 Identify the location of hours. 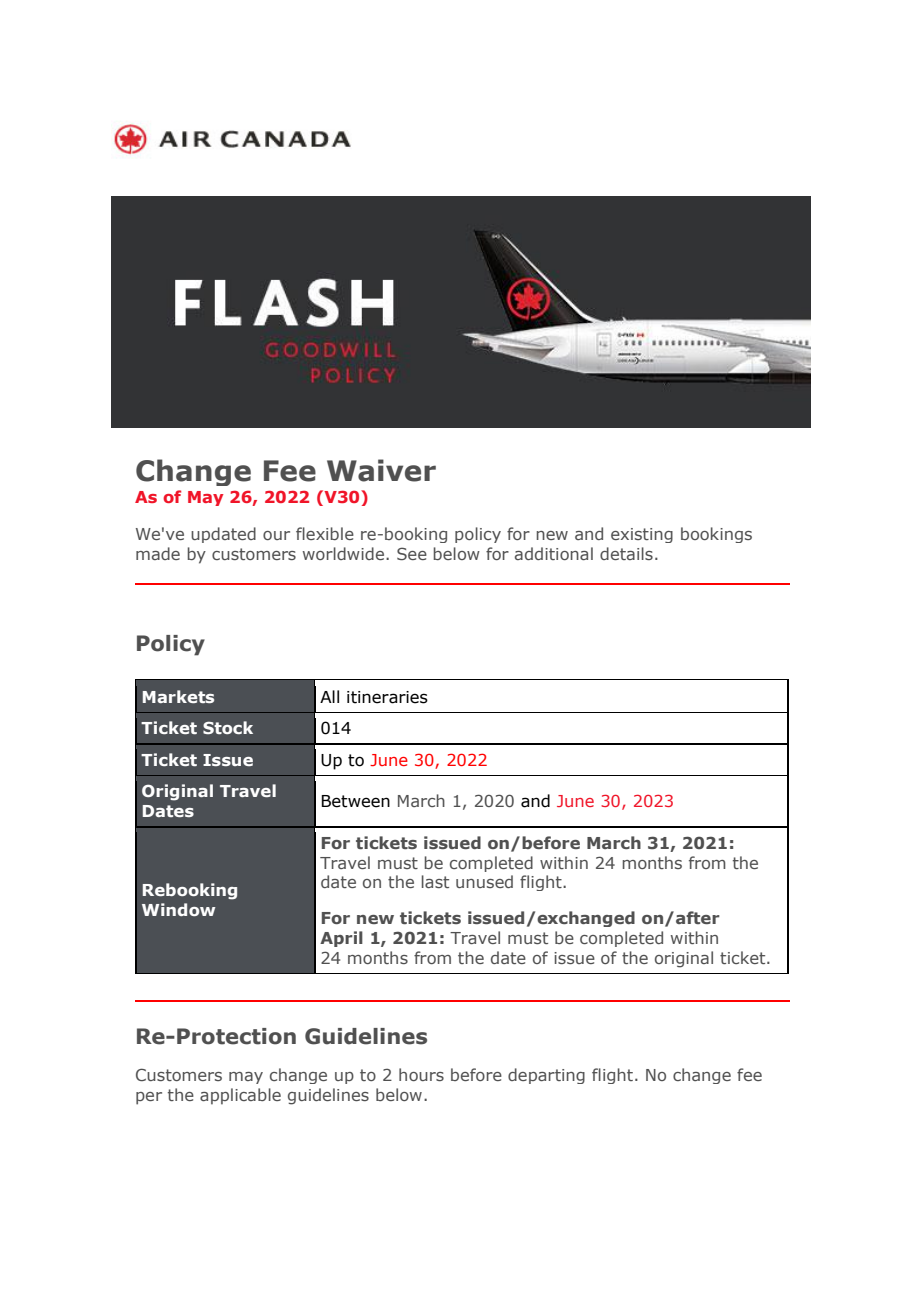
(421, 1074).
